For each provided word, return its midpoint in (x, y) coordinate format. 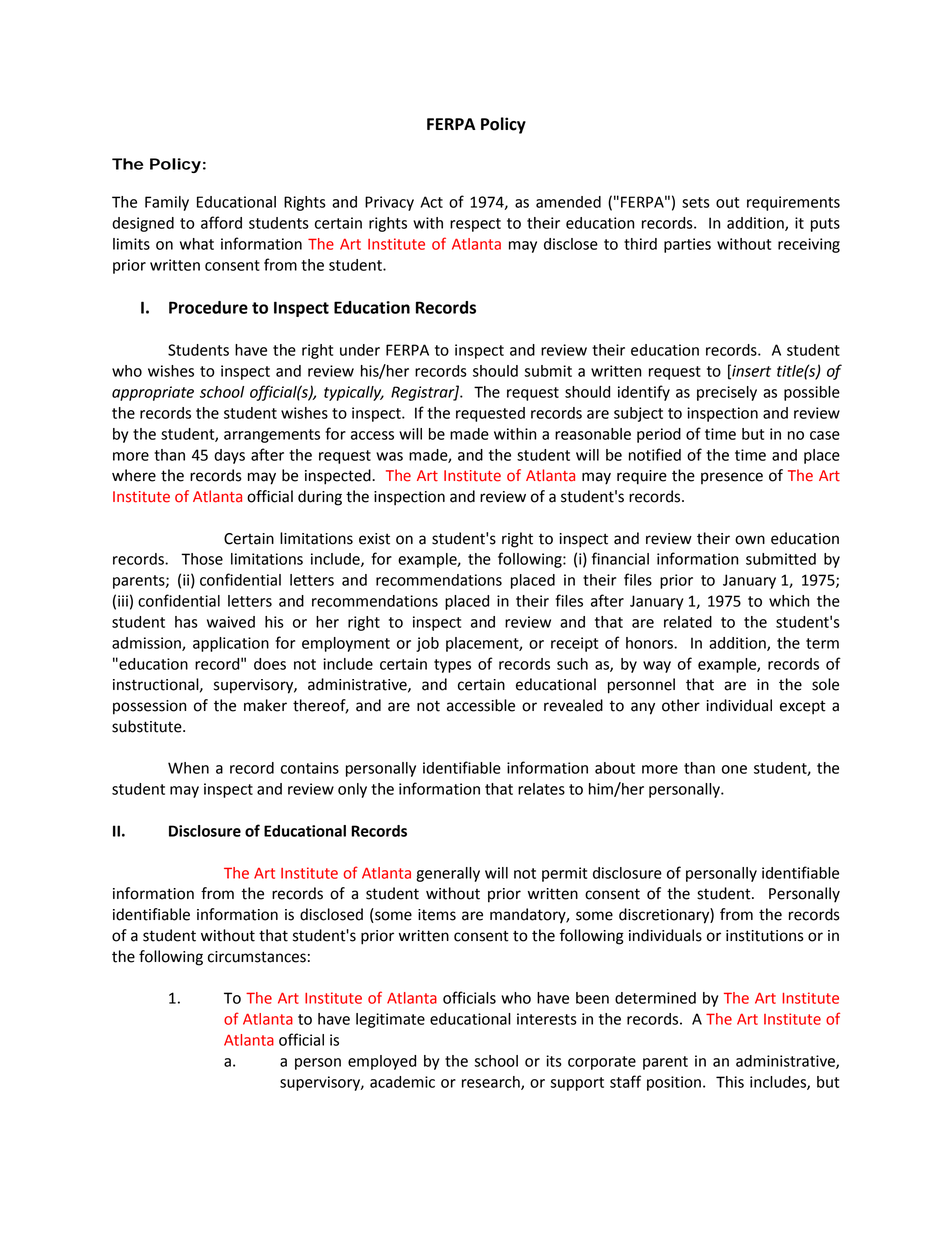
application (231, 644)
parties (687, 245)
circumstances (257, 957)
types (452, 666)
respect (475, 225)
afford (221, 222)
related (688, 622)
